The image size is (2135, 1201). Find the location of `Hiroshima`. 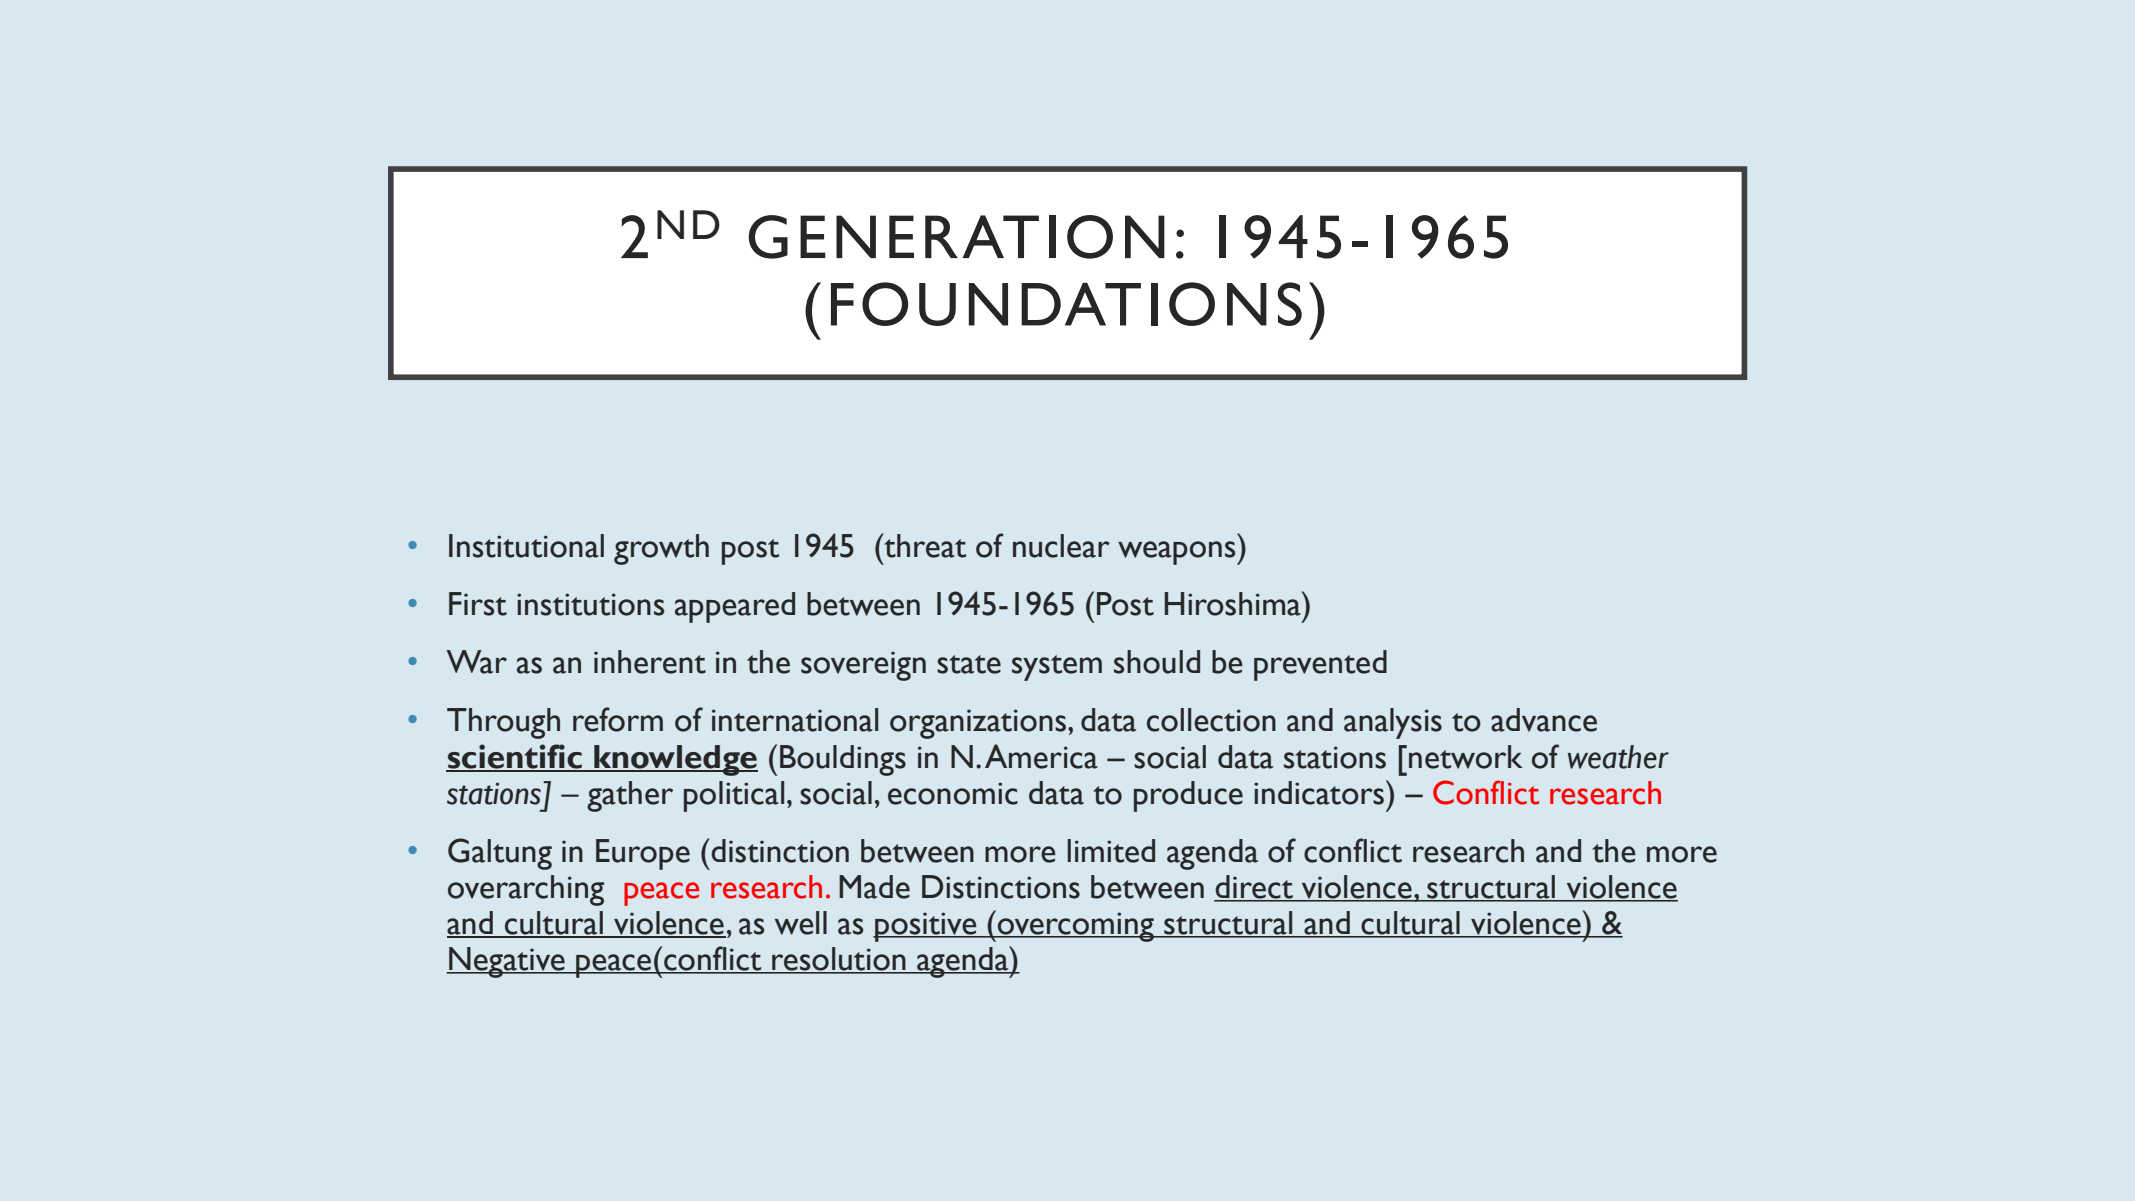

Hiroshima is located at coordinates (1234, 603).
